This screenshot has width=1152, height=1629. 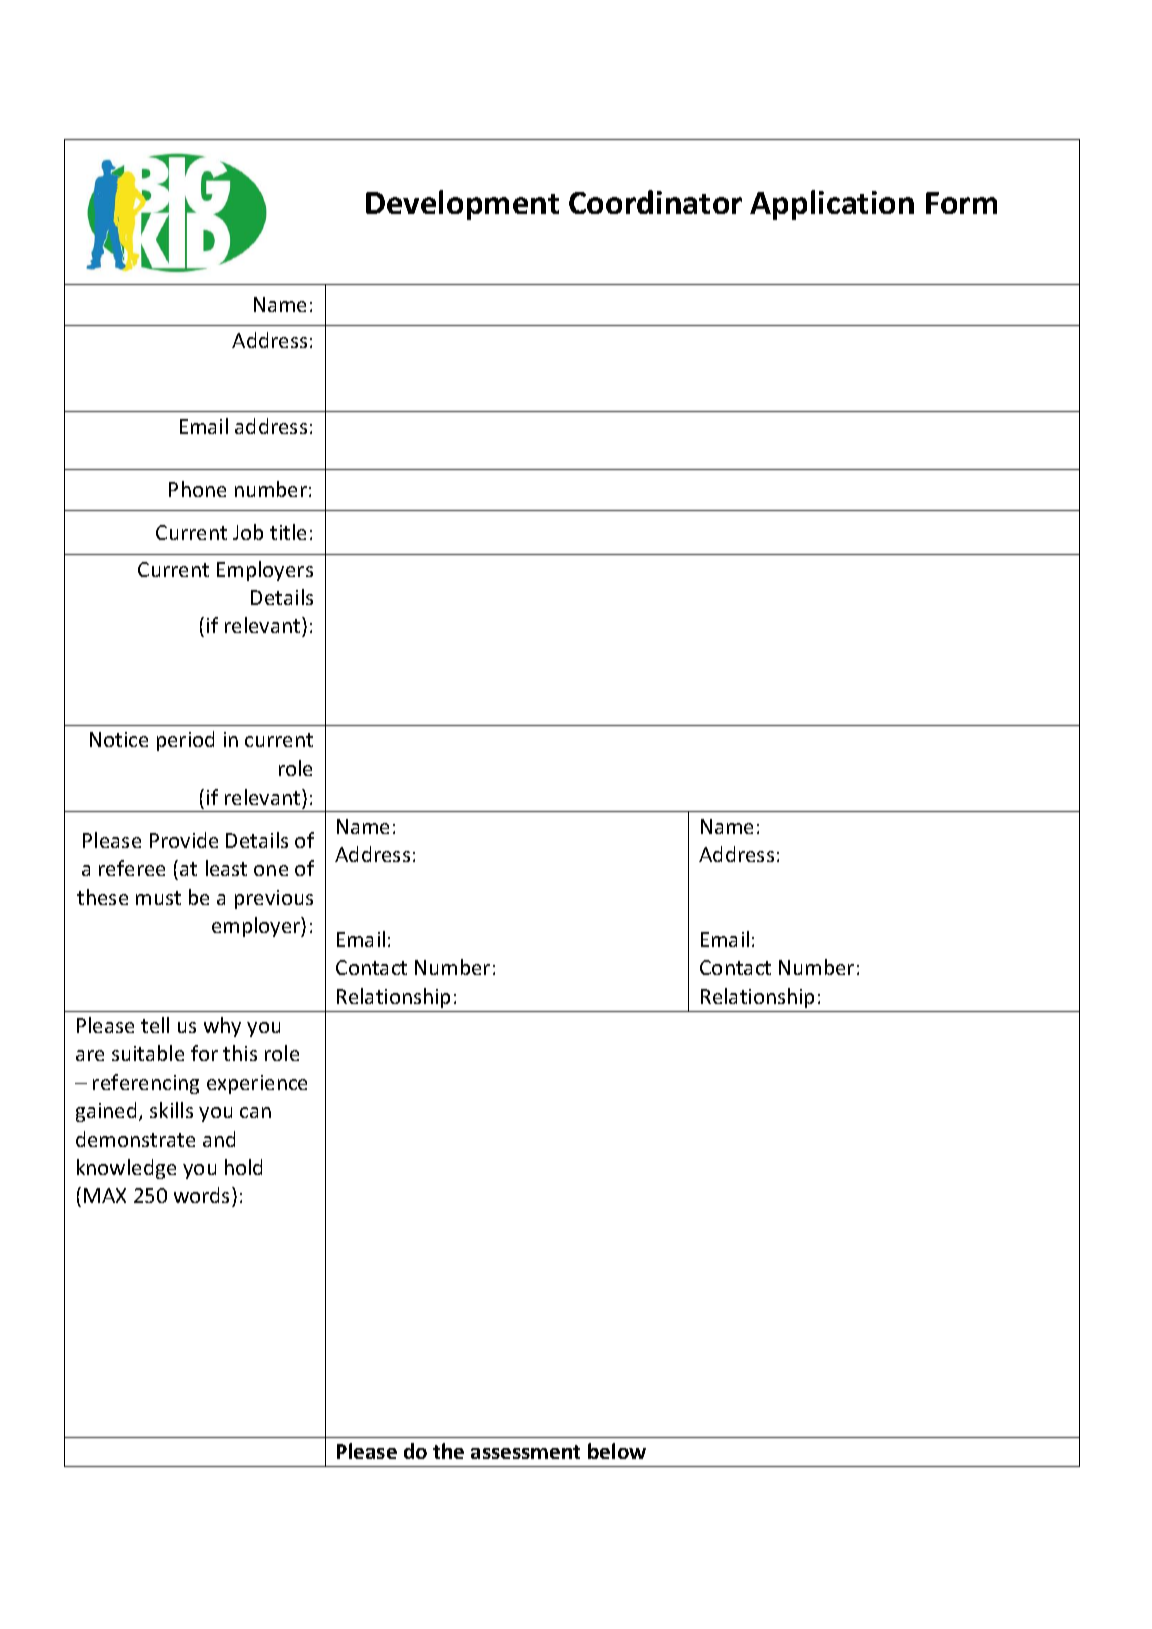 I want to click on can, so click(x=255, y=1112).
